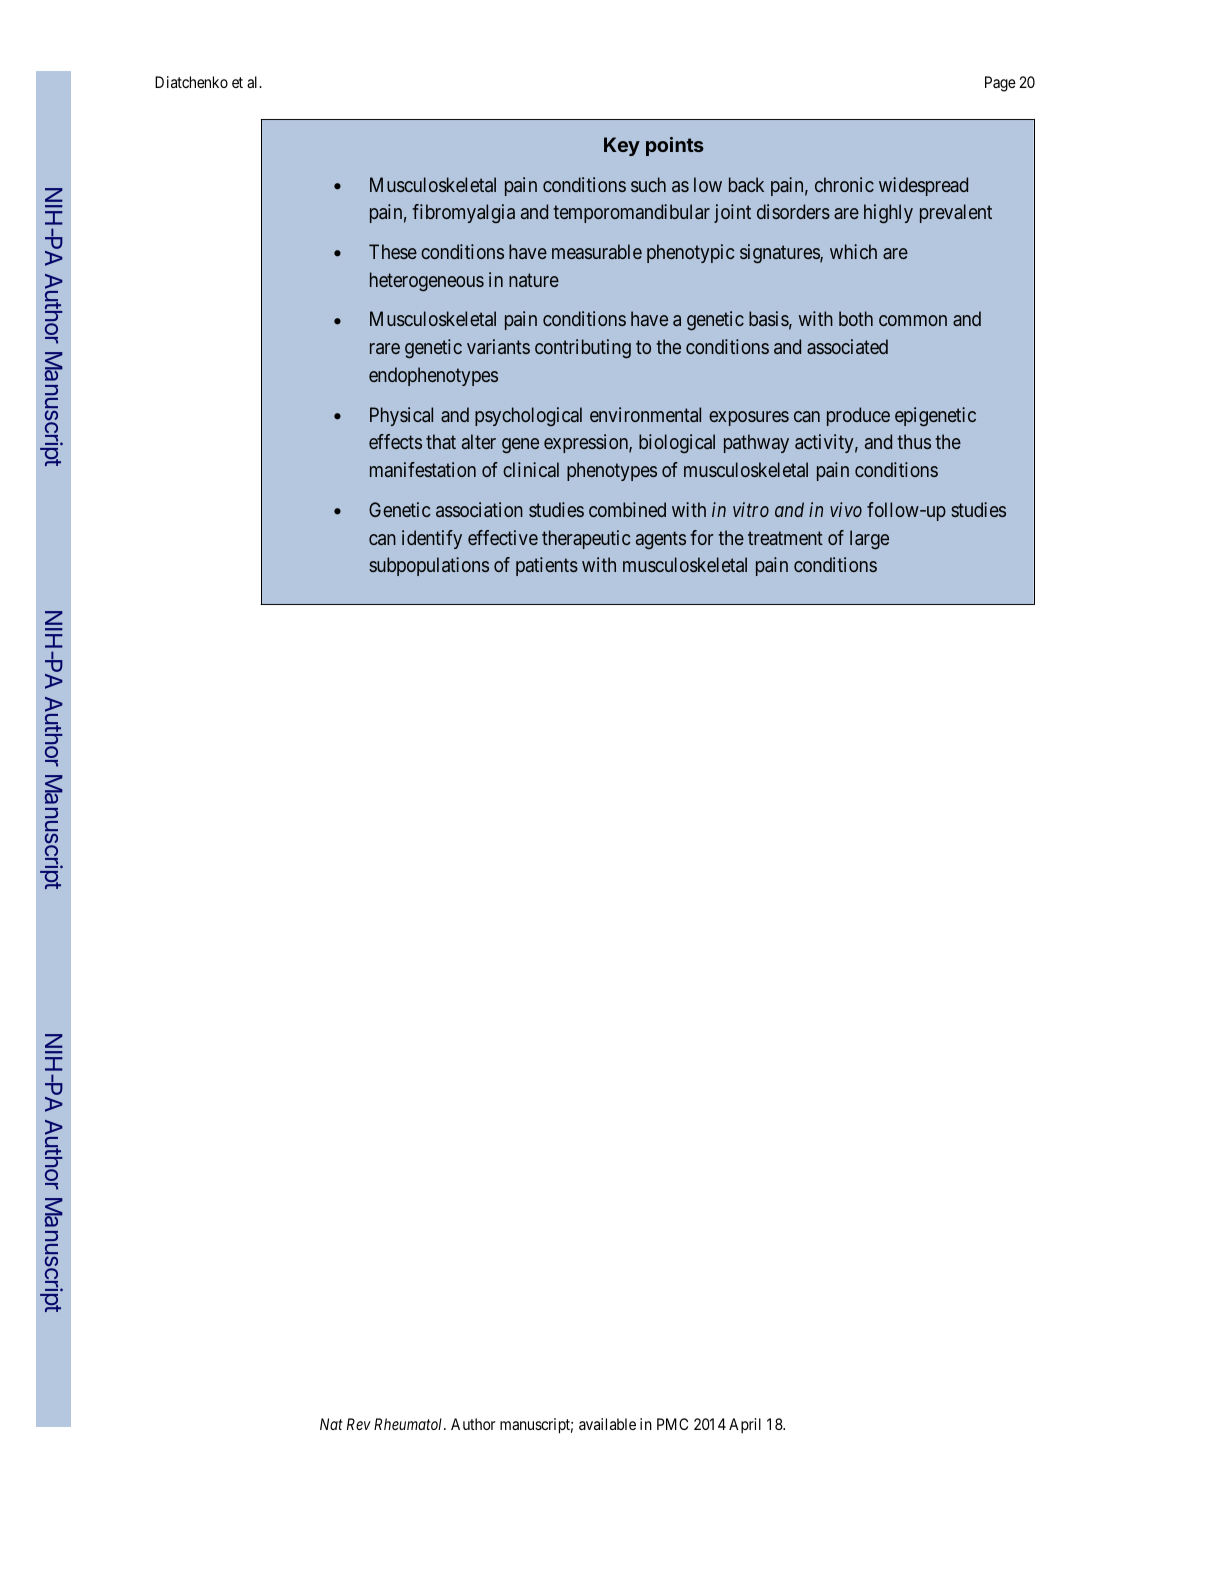 This document has height=1570, width=1213. I want to click on subpopulations, so click(429, 566).
